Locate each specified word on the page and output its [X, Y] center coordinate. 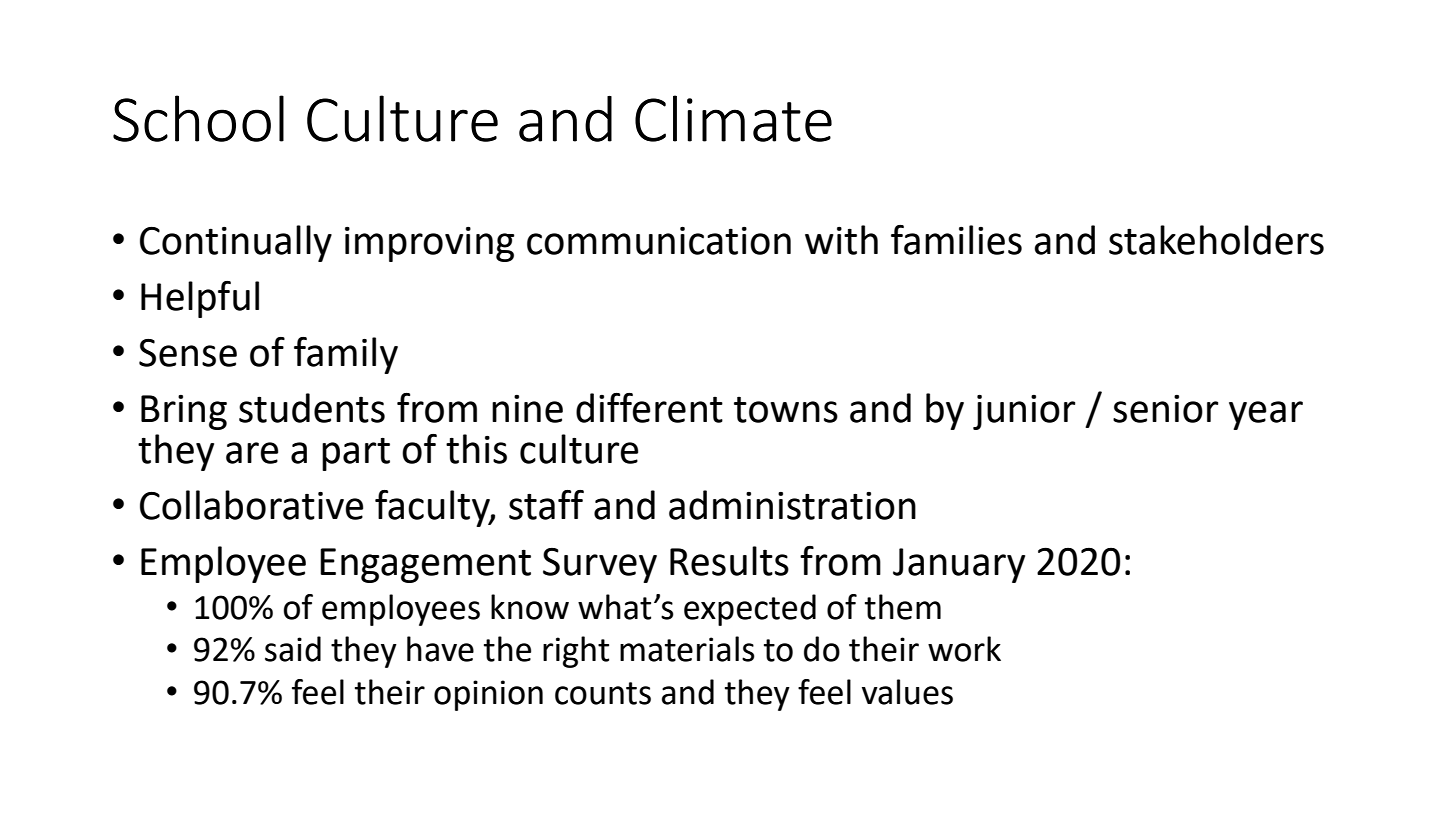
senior [1166, 409]
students [312, 408]
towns [786, 409]
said [293, 649]
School [198, 118]
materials [687, 649]
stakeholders [1216, 240]
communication [659, 241]
